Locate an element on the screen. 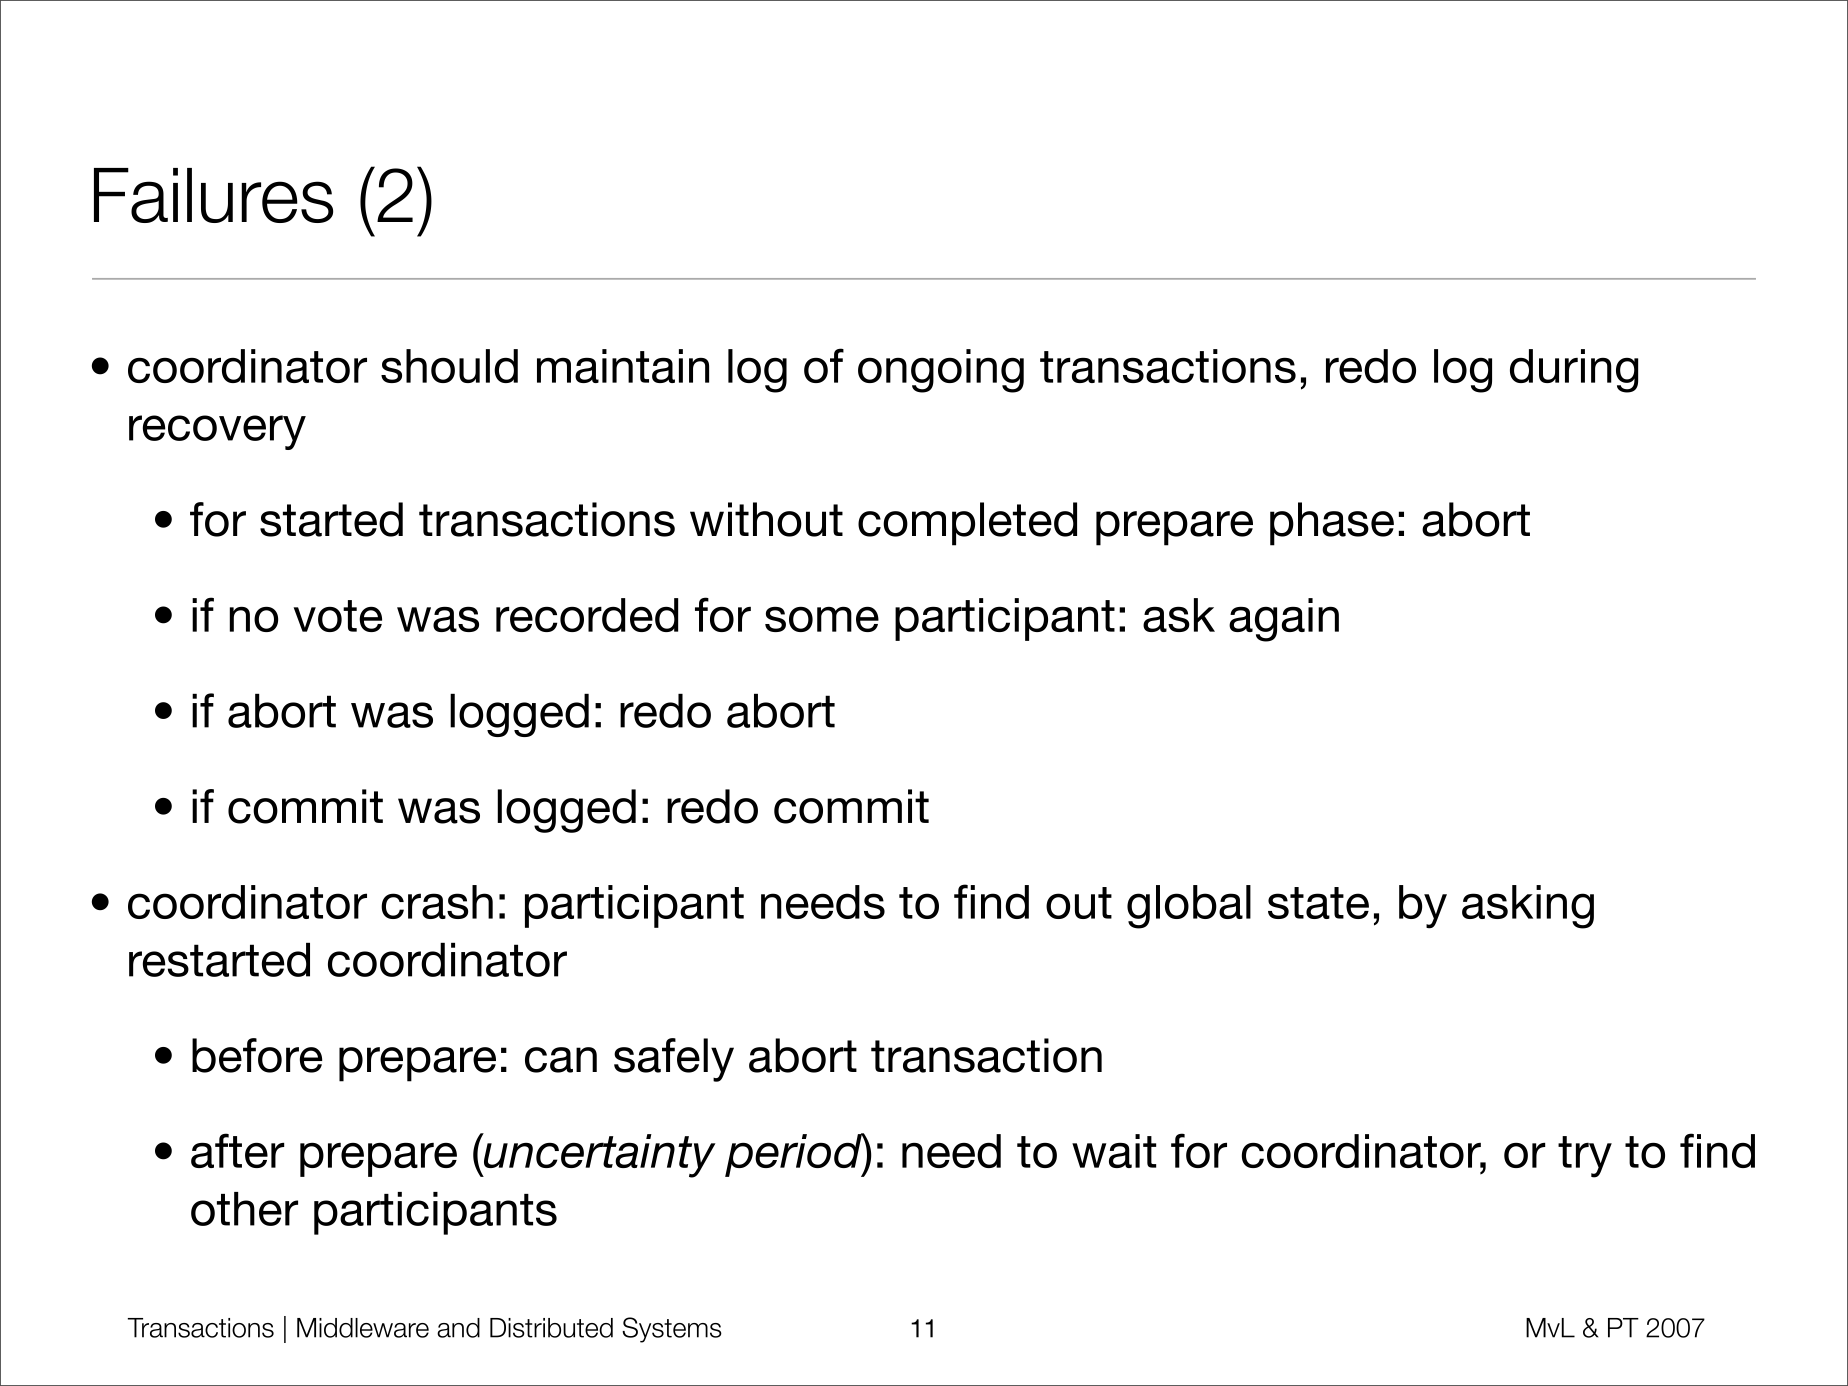 The image size is (1848, 1386). again is located at coordinates (1284, 620).
